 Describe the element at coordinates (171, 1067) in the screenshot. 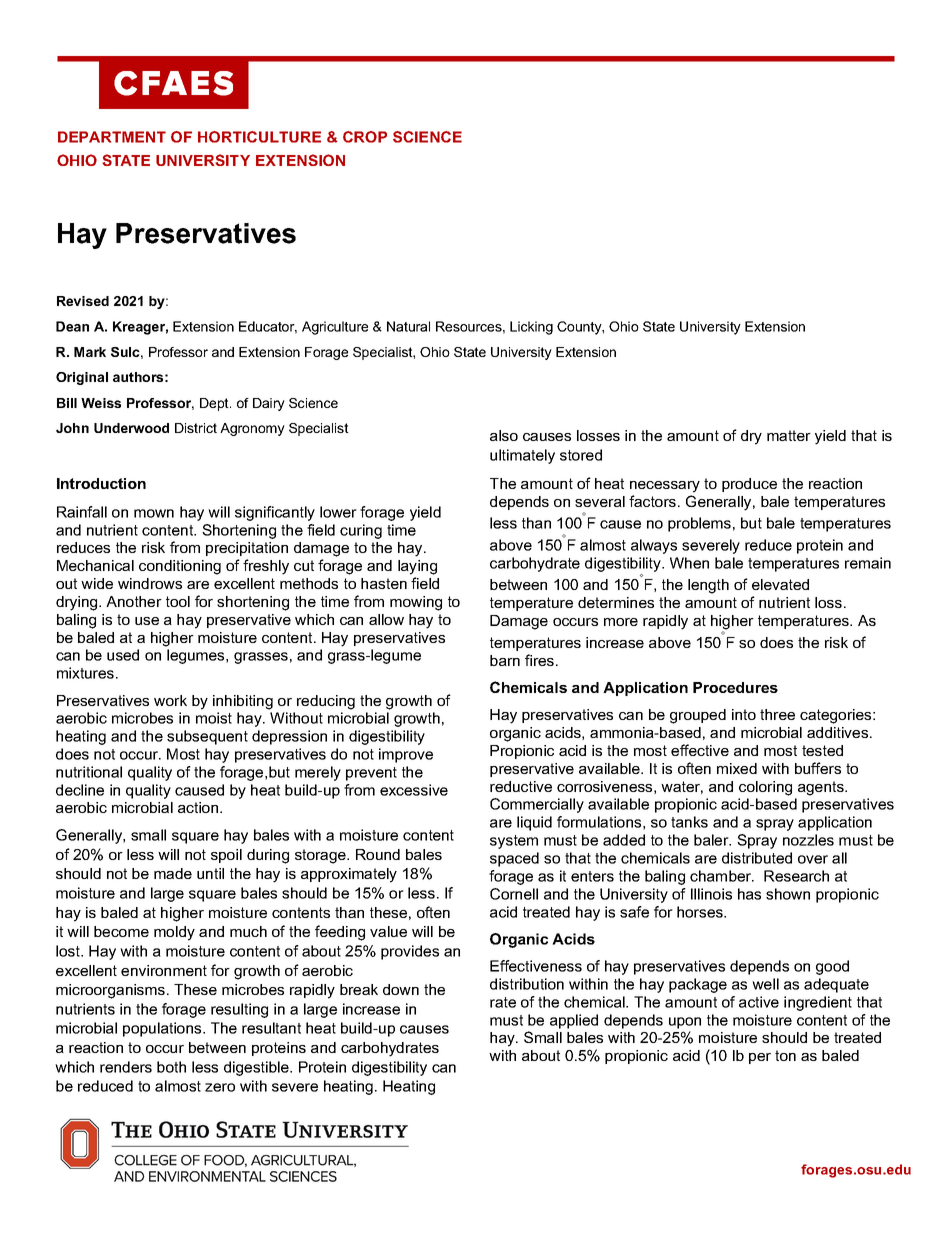

I see `both` at that location.
